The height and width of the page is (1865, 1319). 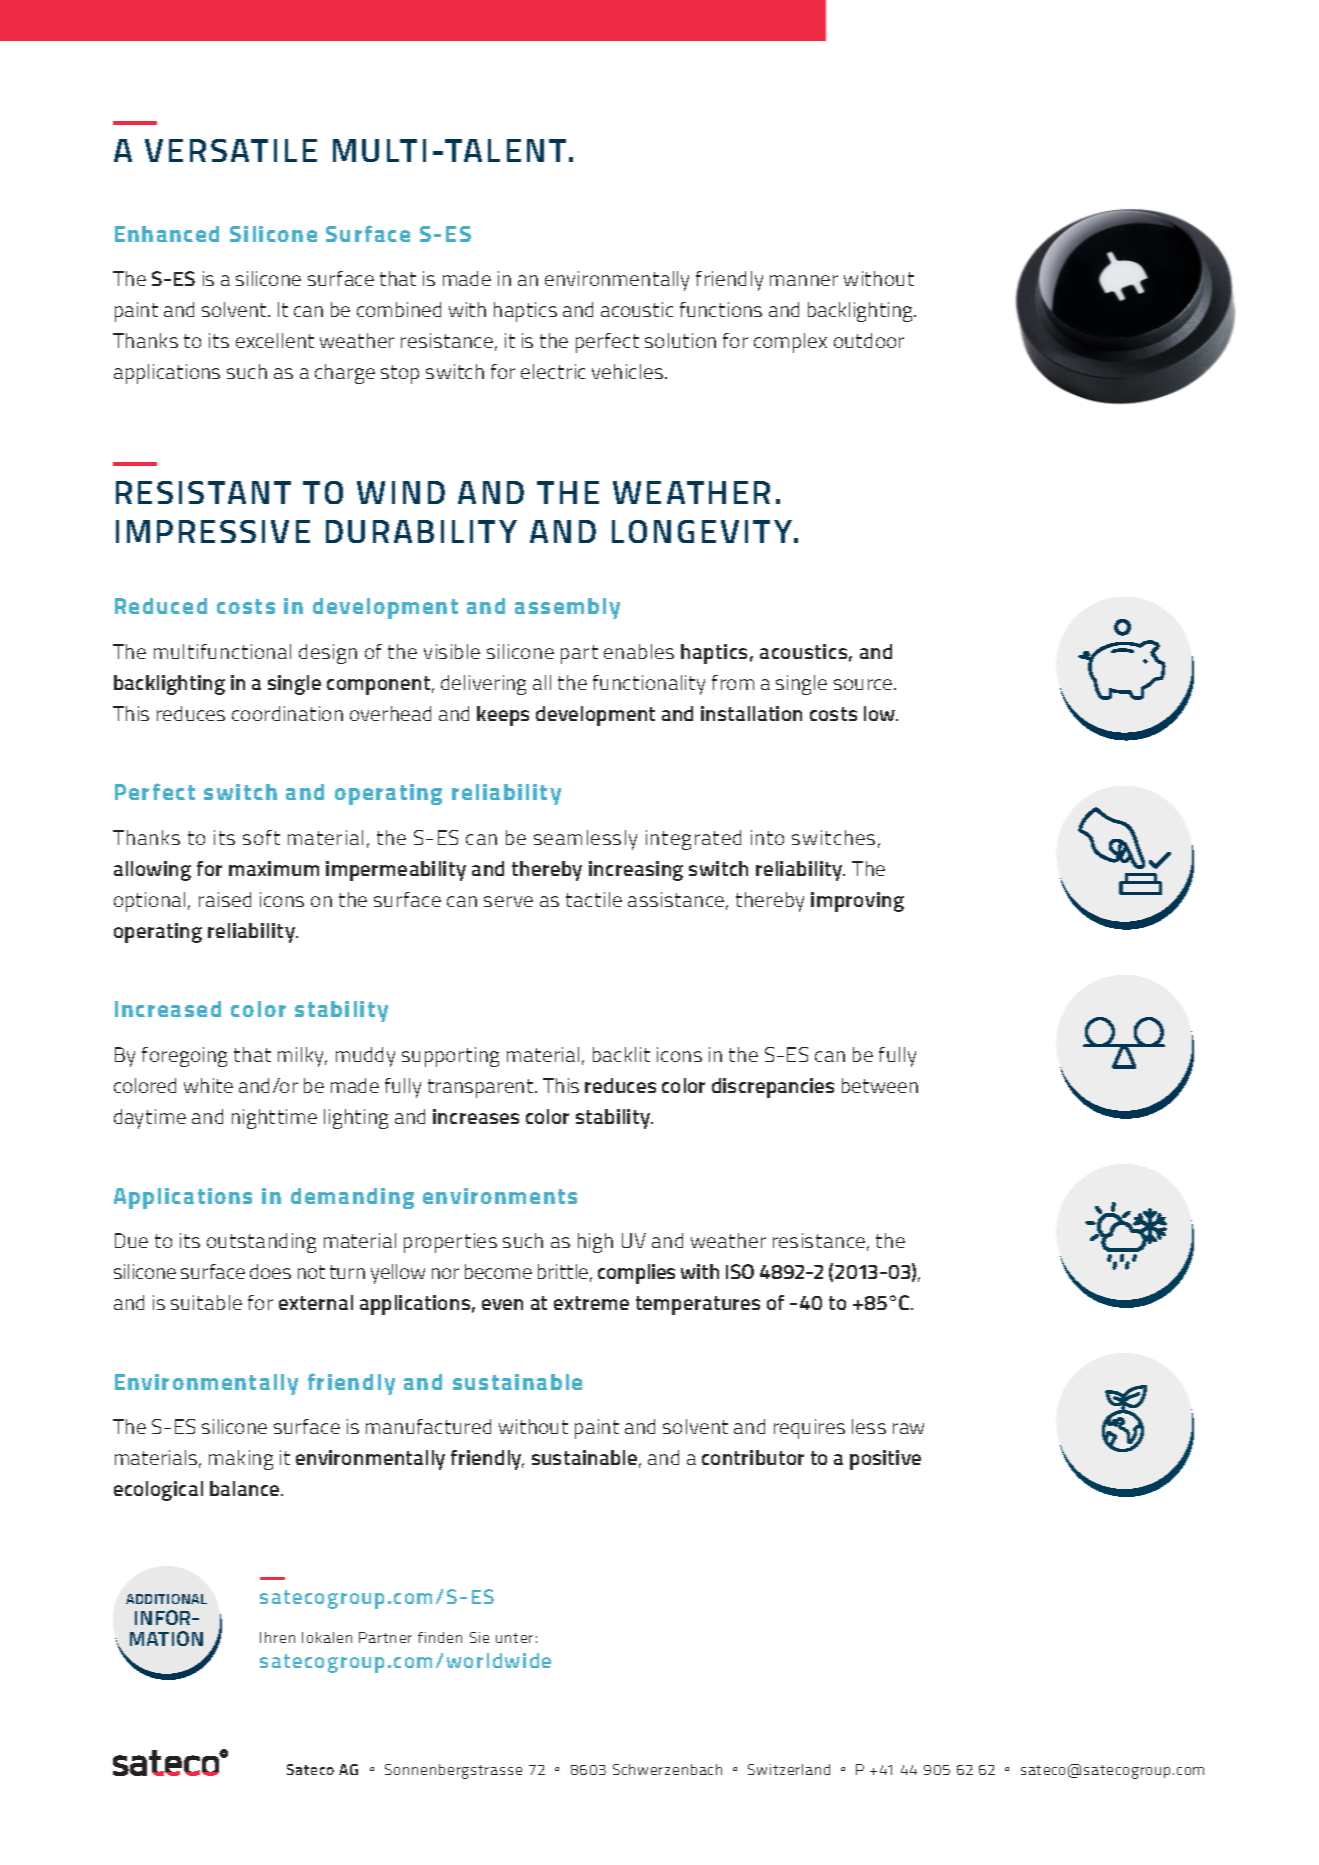 What do you see at coordinates (857, 902) in the page?
I see `improving` at bounding box center [857, 902].
